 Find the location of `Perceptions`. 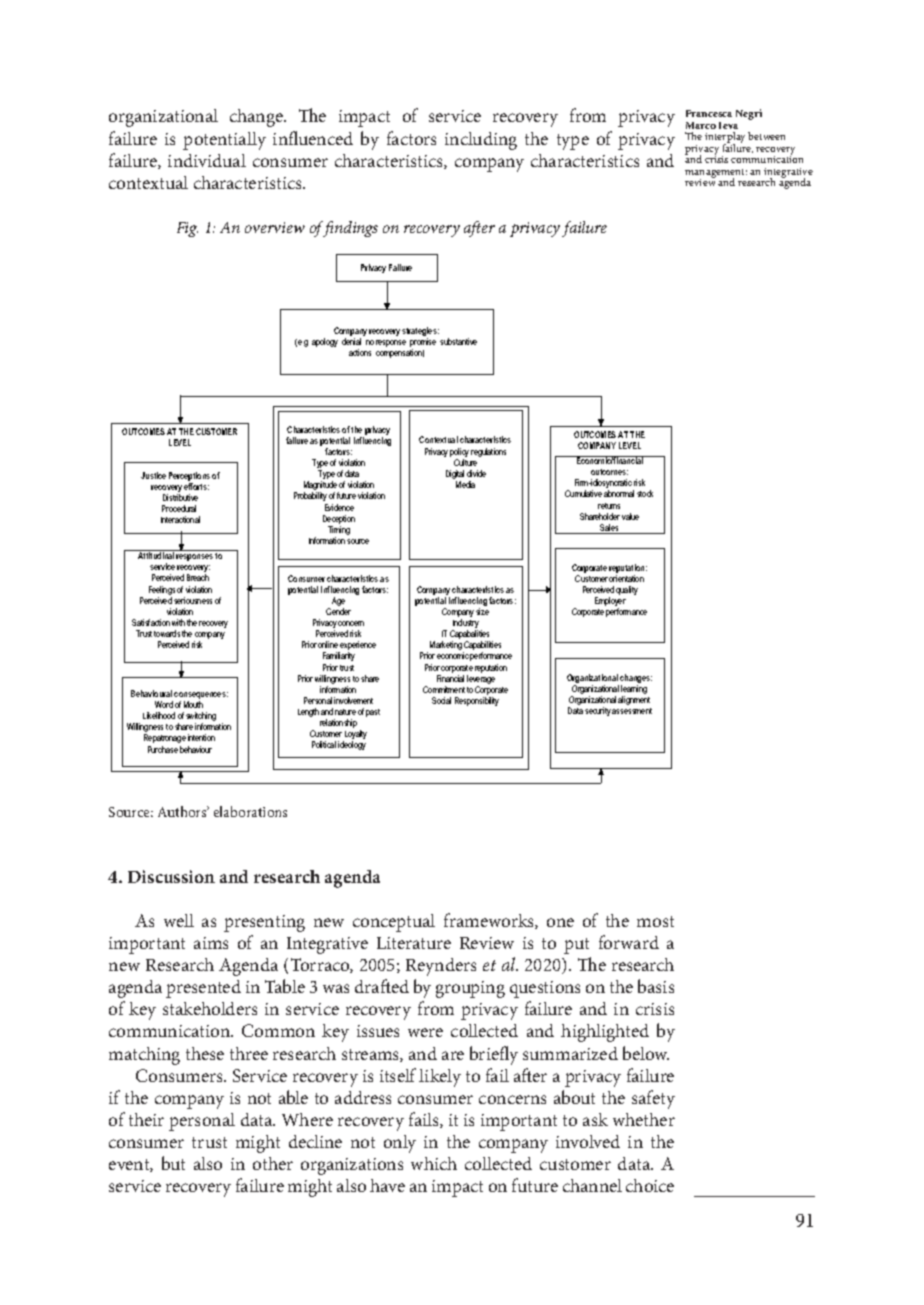

Perceptions is located at coordinates (189, 476).
